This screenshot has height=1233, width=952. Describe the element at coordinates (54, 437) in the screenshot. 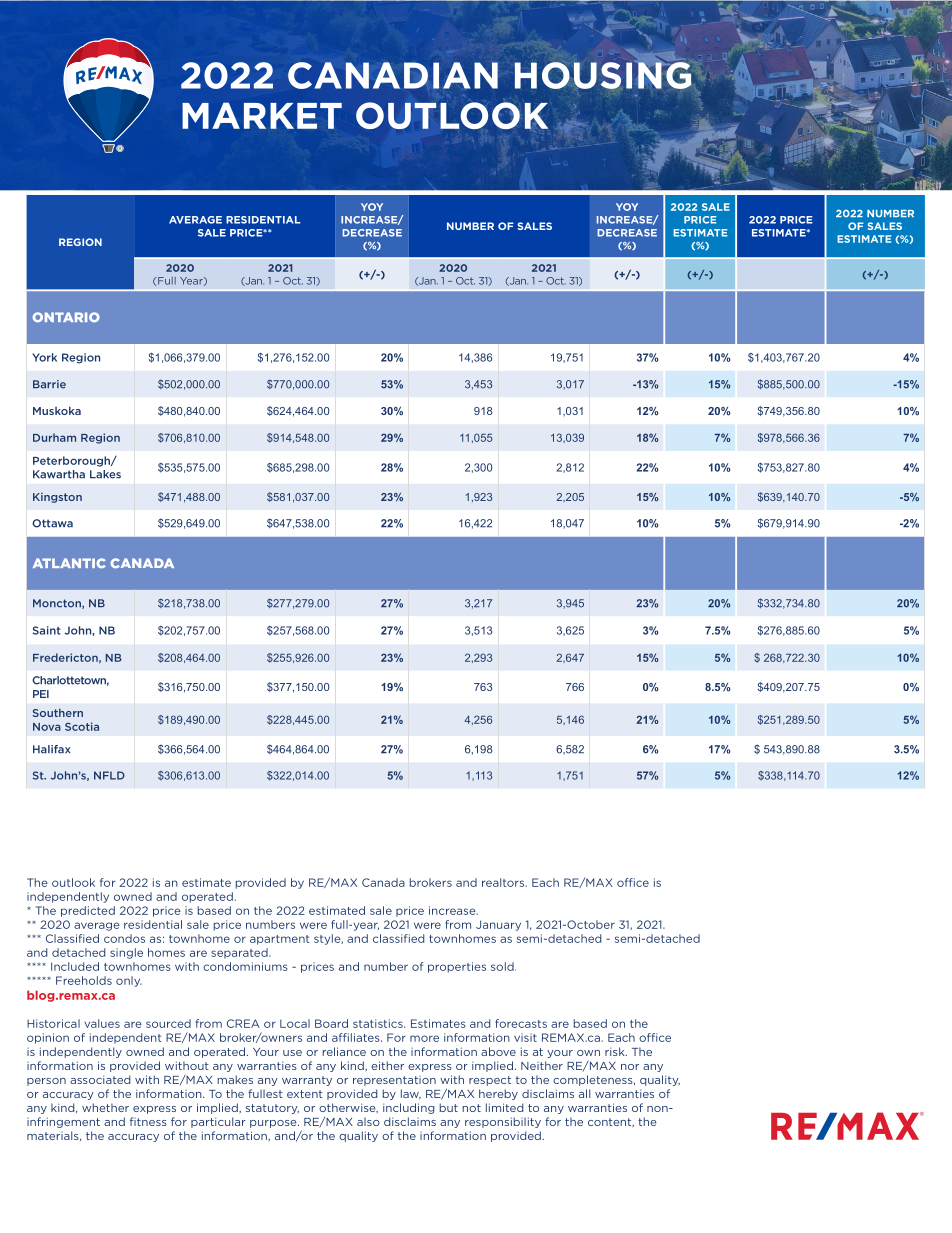

I see `Durham` at that location.
